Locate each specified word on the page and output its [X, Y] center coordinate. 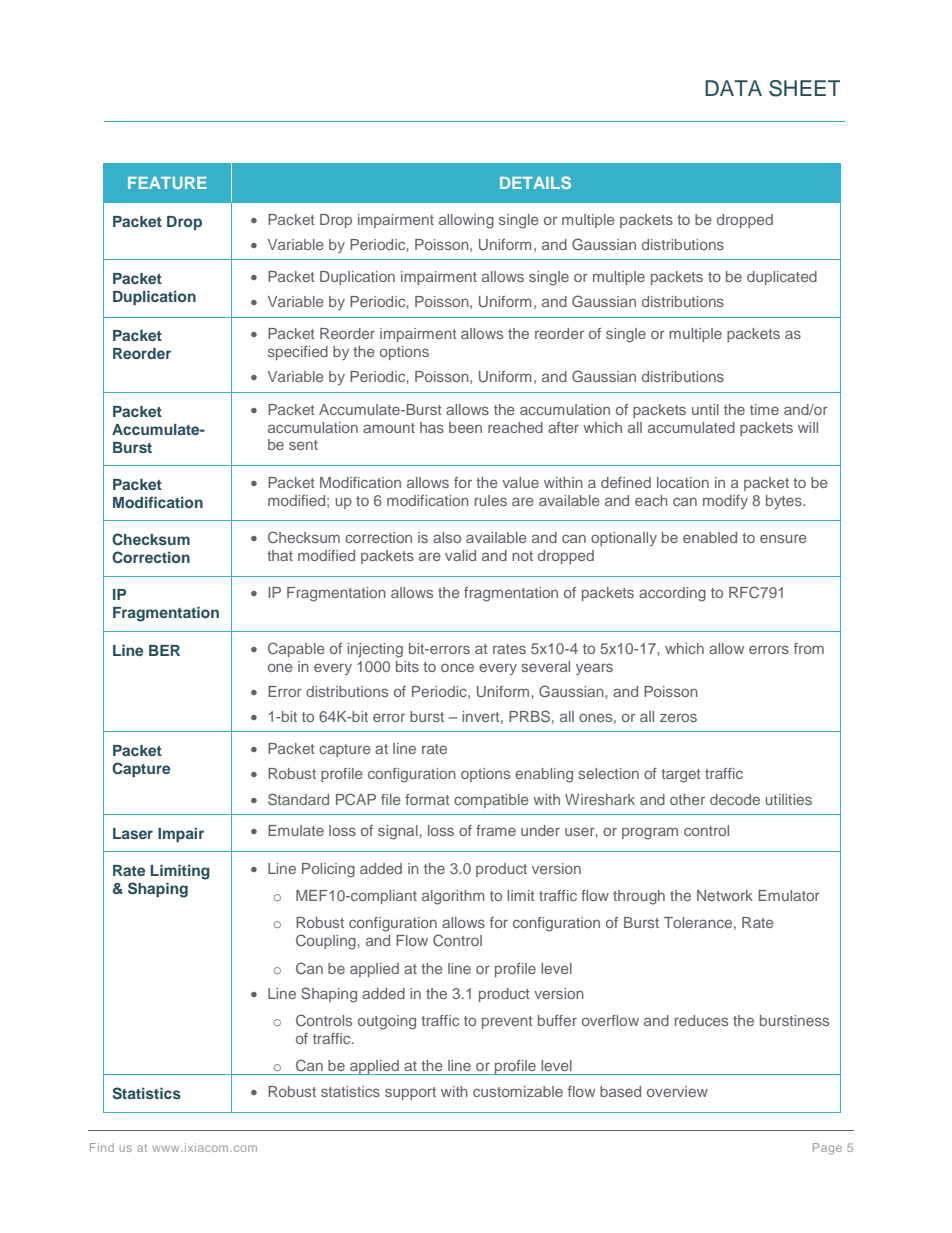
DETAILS [535, 182]
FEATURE [167, 183]
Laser [133, 833]
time [764, 409]
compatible [491, 801]
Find [102, 1147]
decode [735, 799]
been [465, 427]
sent [303, 445]
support [410, 1093]
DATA [733, 88]
